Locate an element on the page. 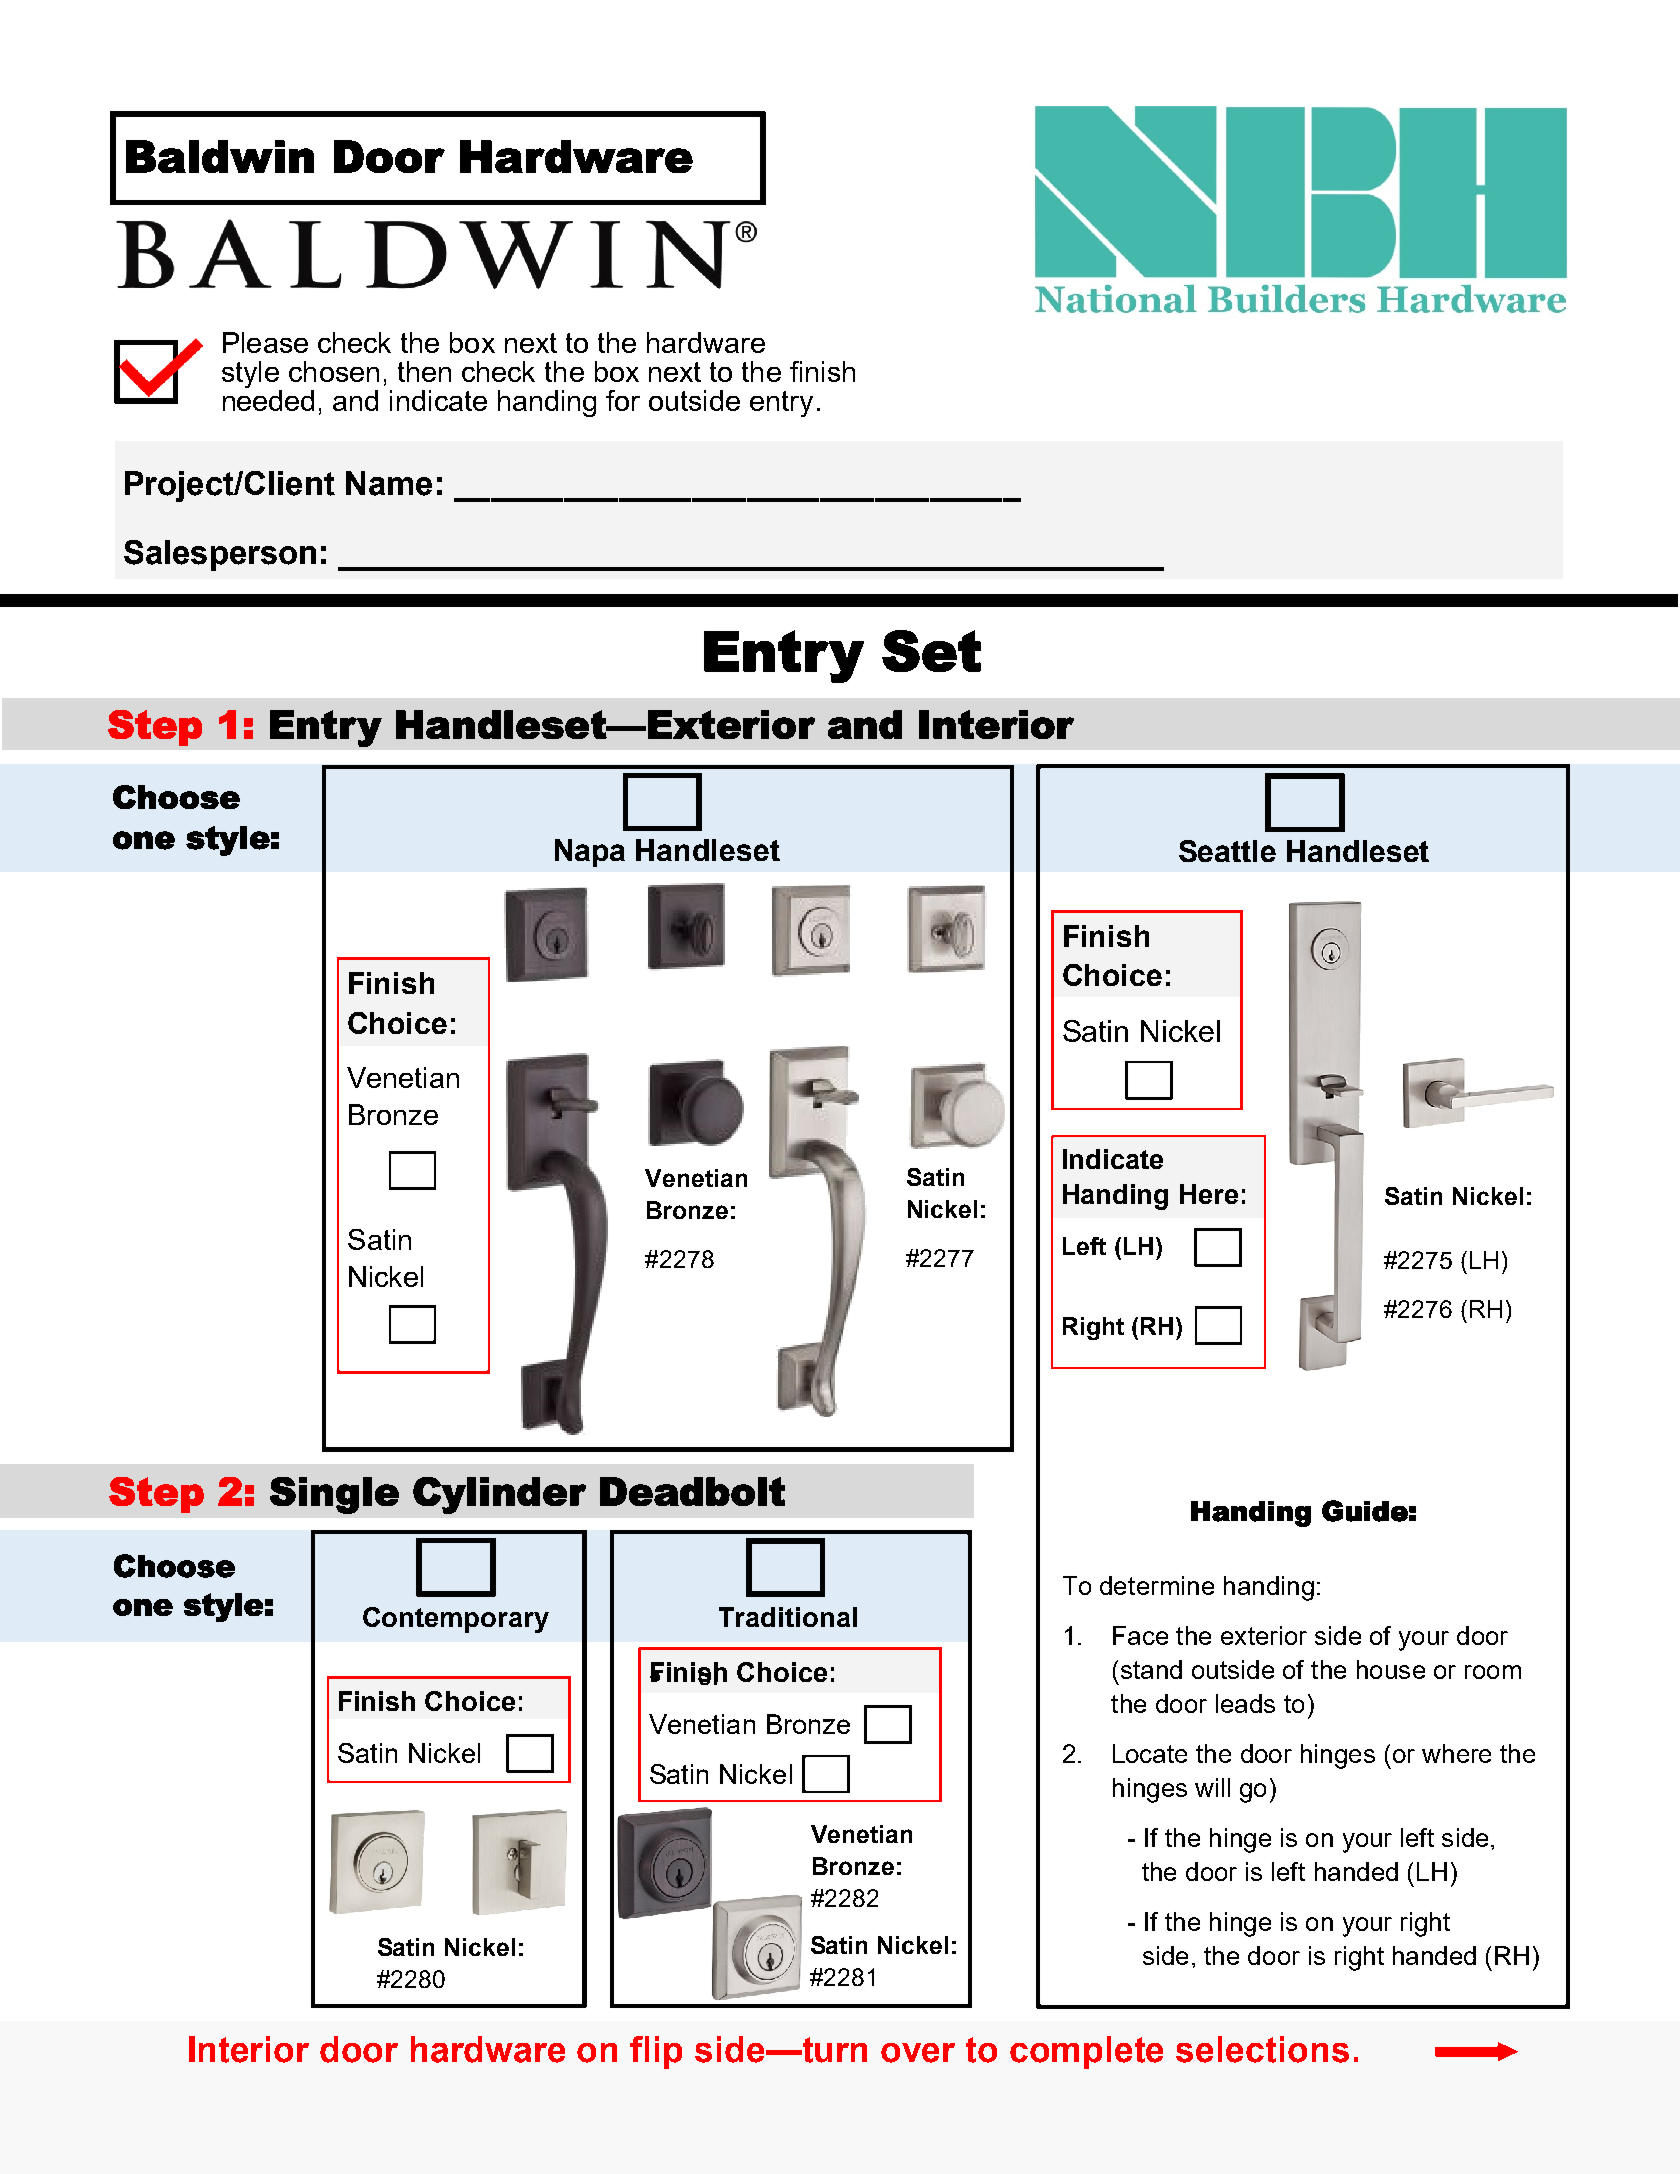 This image has height=2174, width=1680. for is located at coordinates (623, 400).
